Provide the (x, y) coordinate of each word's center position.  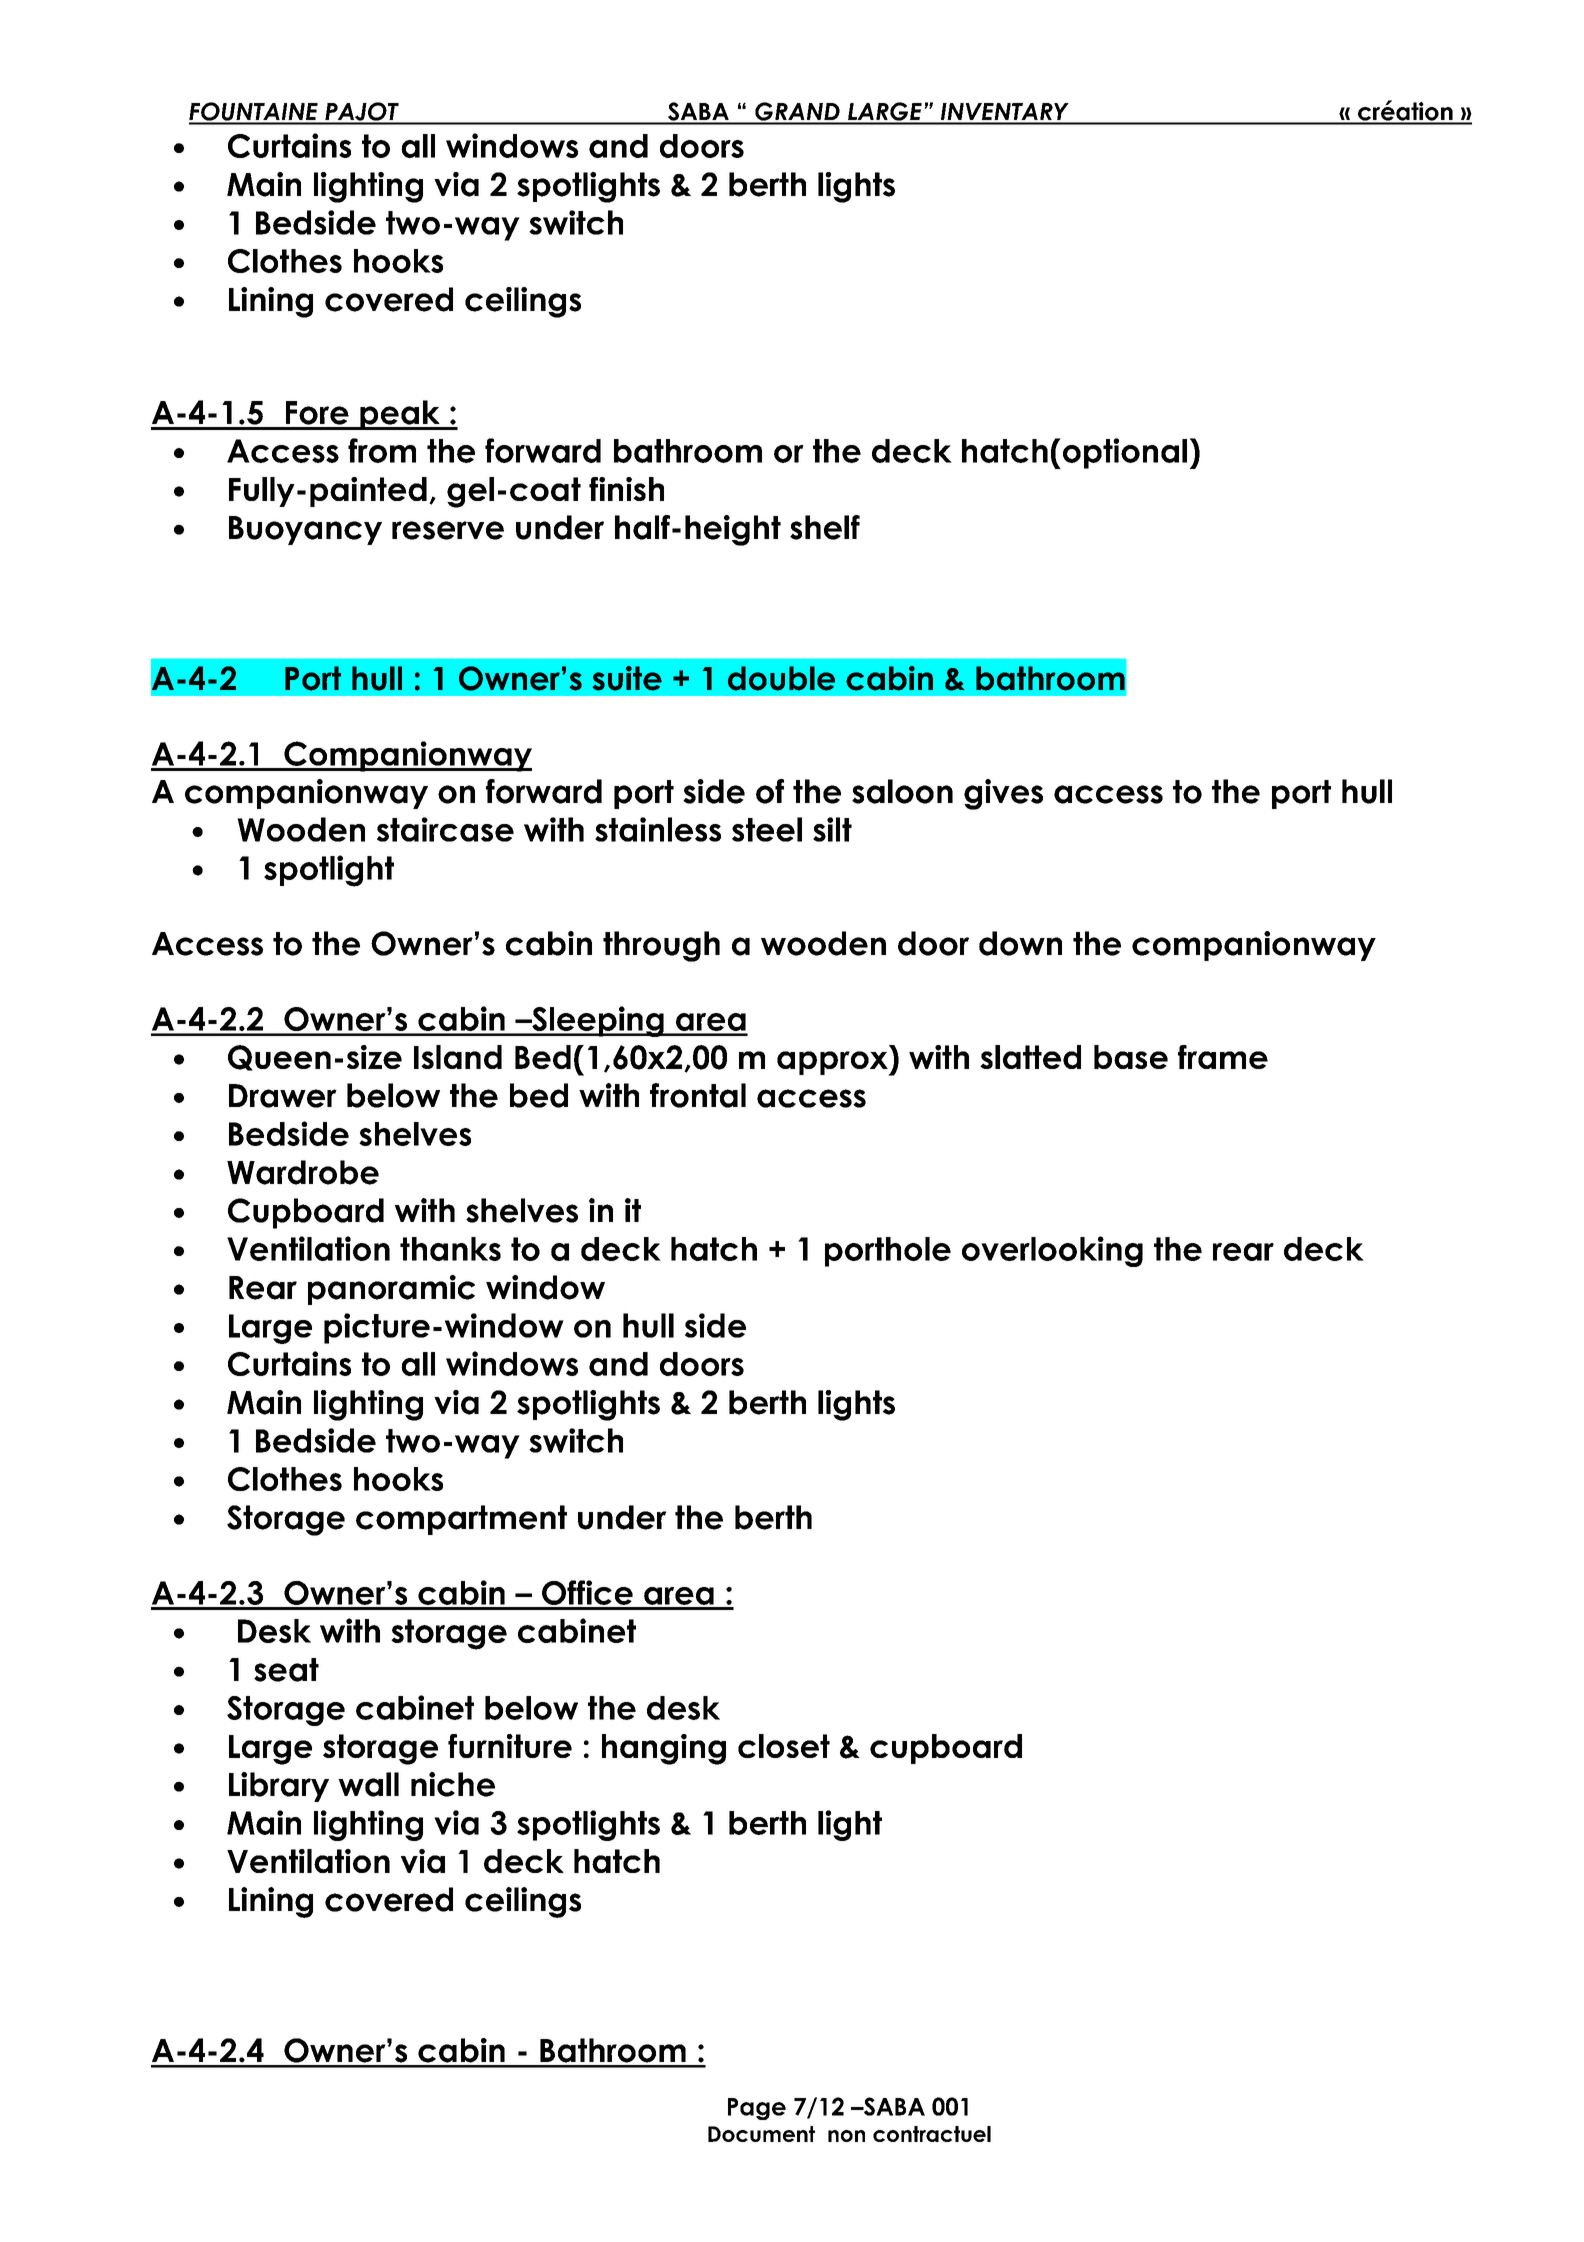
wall (368, 1784)
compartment (461, 1520)
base (1131, 1057)
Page (757, 2109)
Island (458, 1057)
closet (784, 1746)
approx (833, 1063)
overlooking (1052, 1251)
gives (1003, 794)
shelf (825, 527)
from (382, 450)
